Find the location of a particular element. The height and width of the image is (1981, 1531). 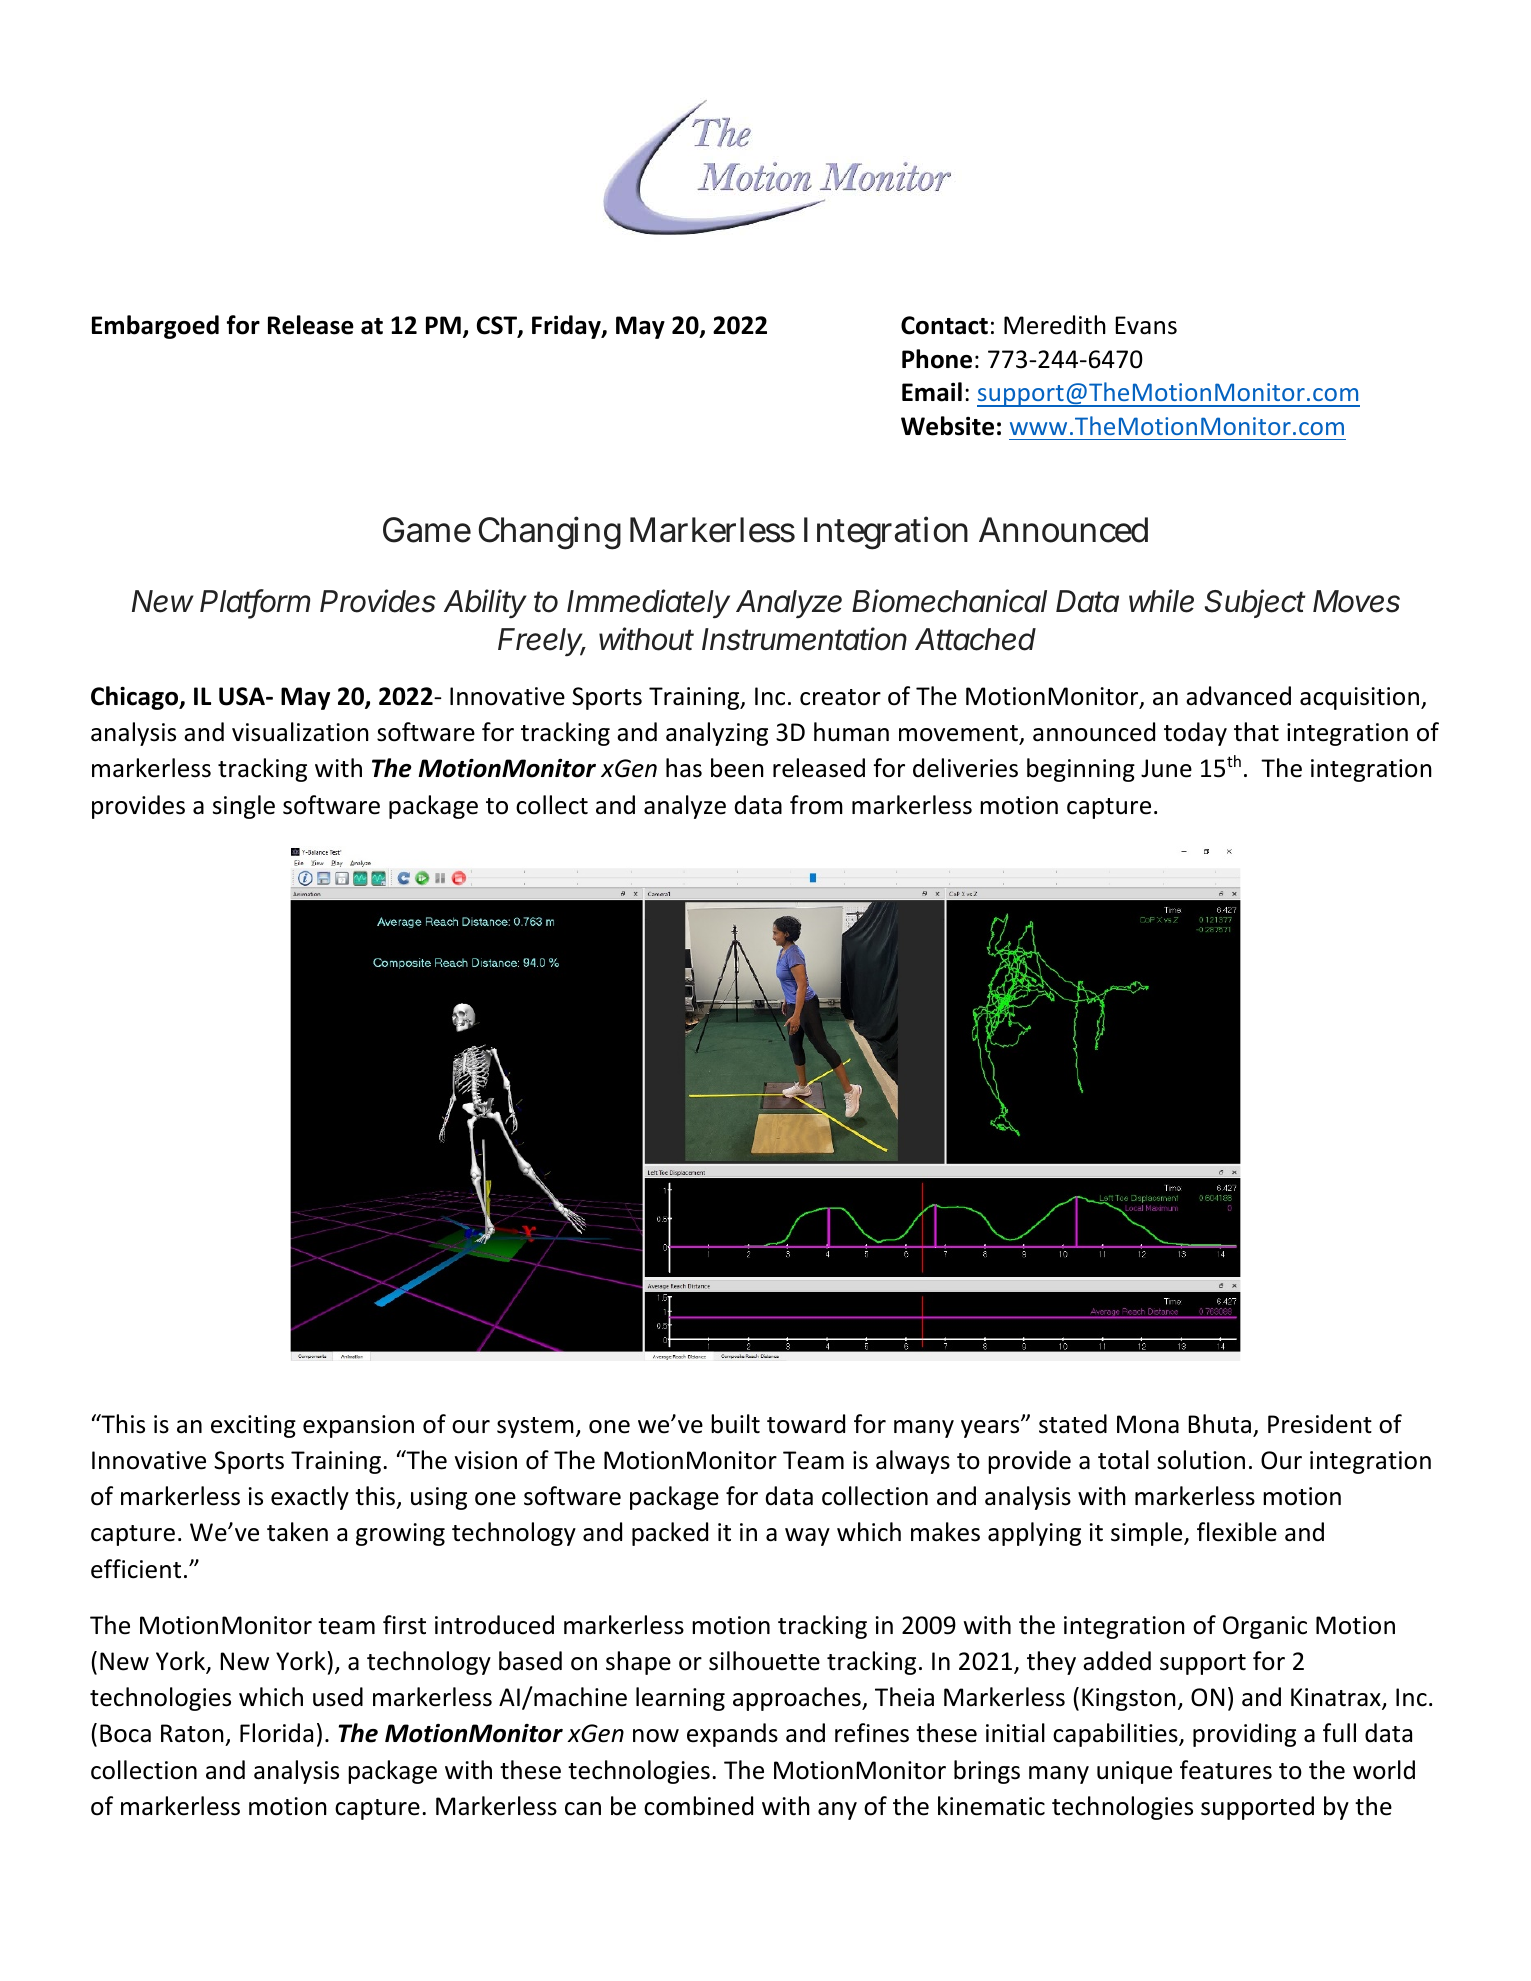

features is located at coordinates (1226, 1770).
